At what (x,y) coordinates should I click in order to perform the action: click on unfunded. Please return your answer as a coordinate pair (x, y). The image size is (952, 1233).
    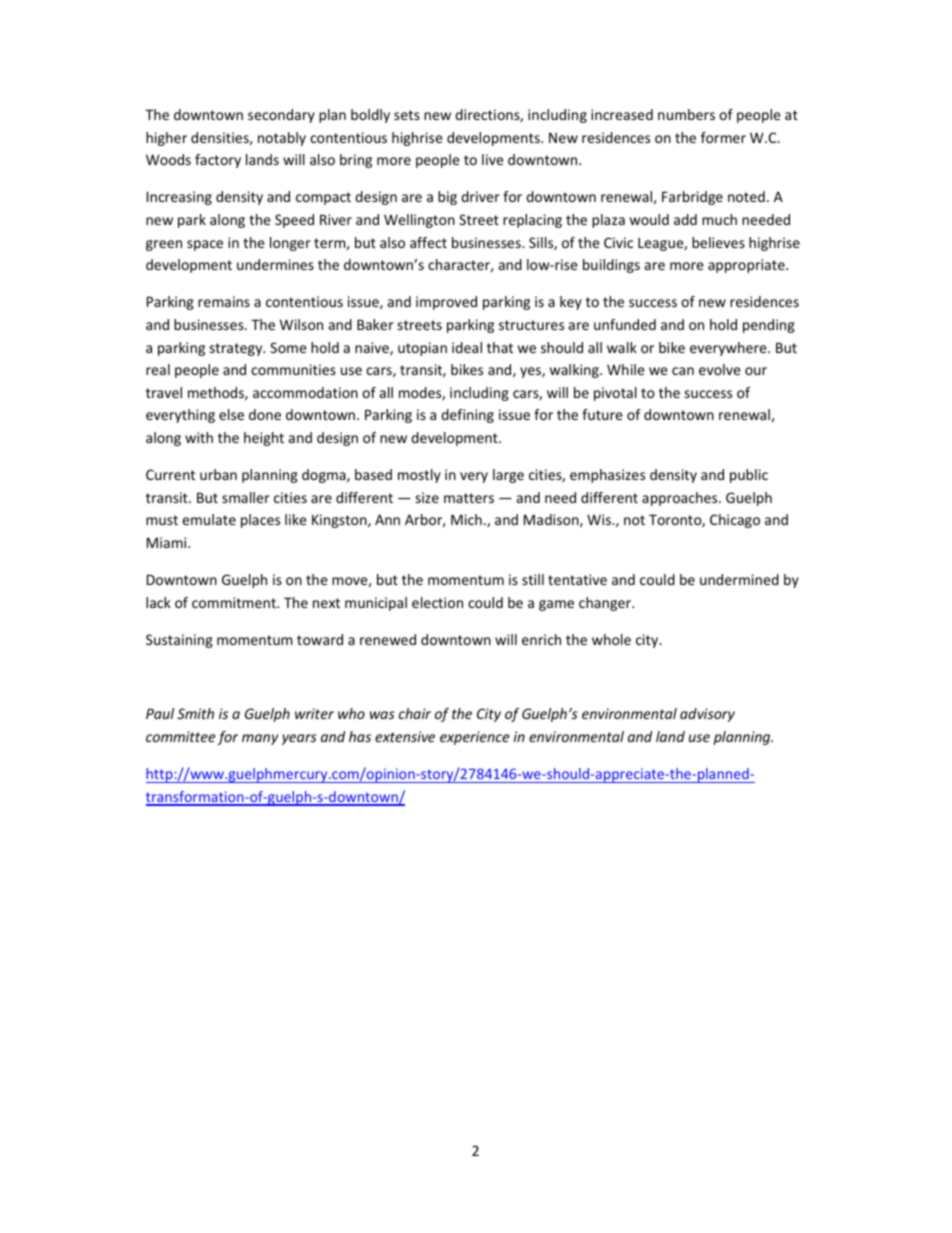
    Looking at the image, I should click on (625, 324).
